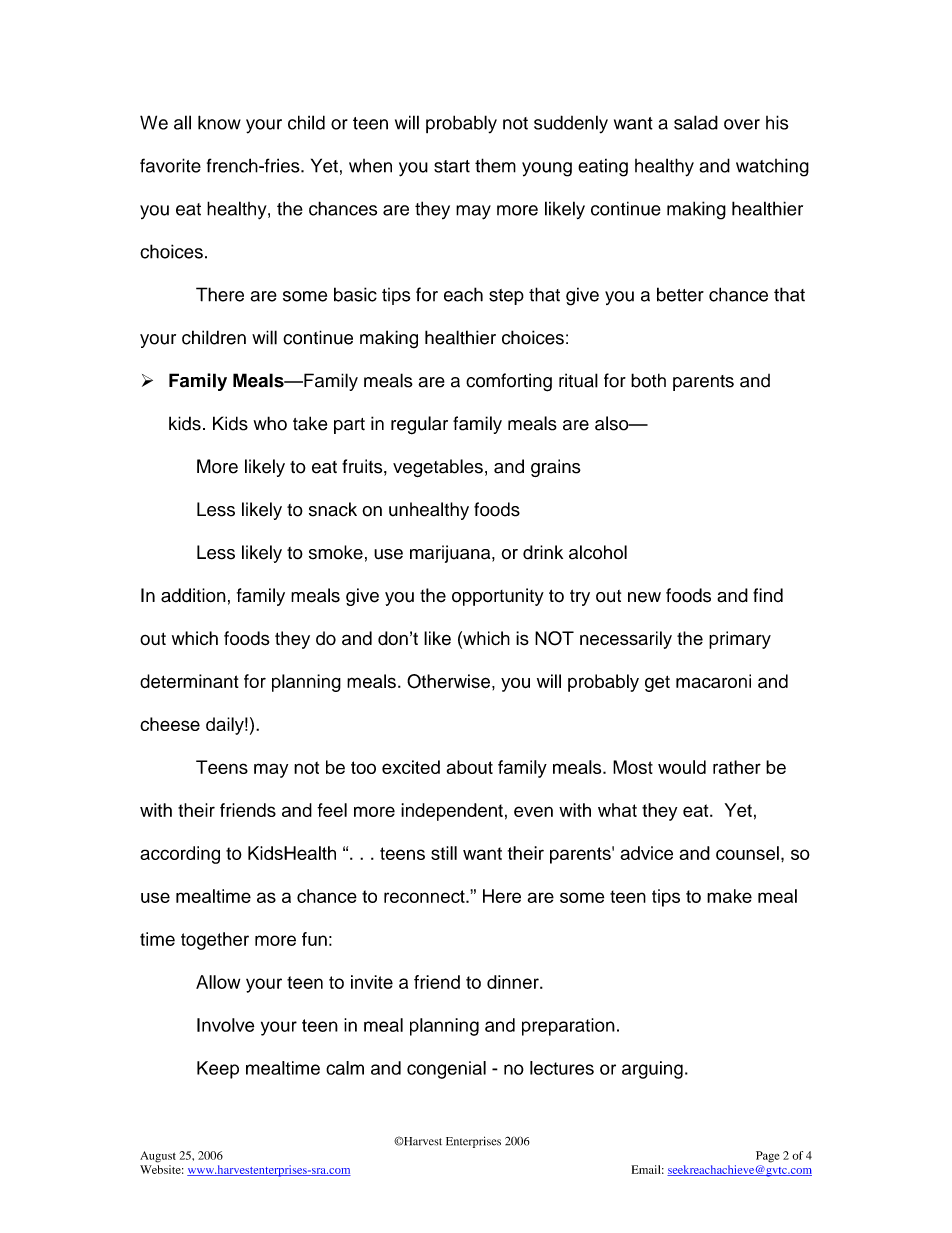 Image resolution: width=952 pixels, height=1233 pixels. I want to click on Keep, so click(218, 1070).
